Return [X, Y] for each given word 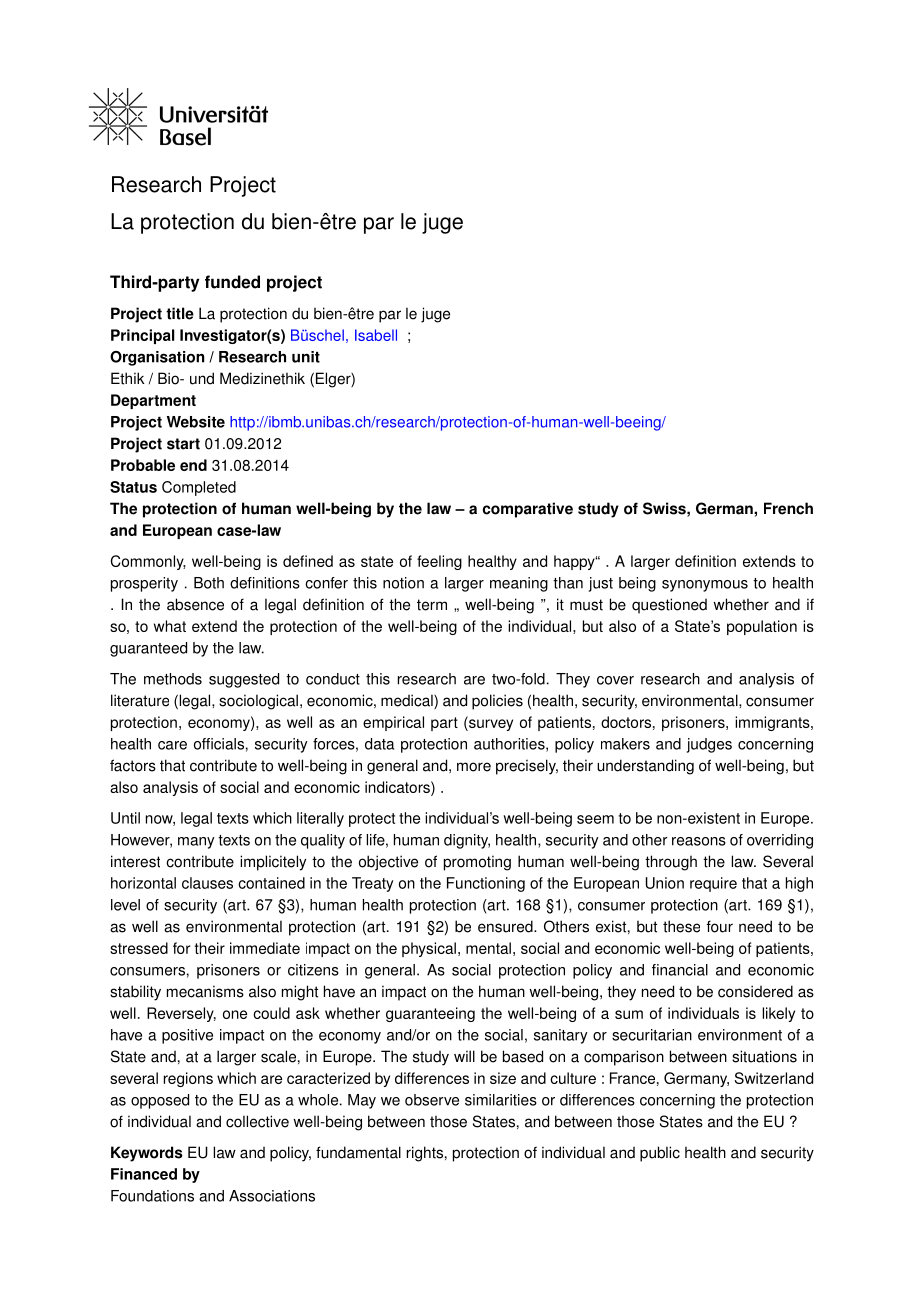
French [788, 508]
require [713, 884]
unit [306, 357]
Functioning [486, 884]
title [180, 313]
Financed [144, 1174]
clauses [207, 883]
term [432, 605]
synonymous [705, 586]
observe [432, 1100]
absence [195, 604]
